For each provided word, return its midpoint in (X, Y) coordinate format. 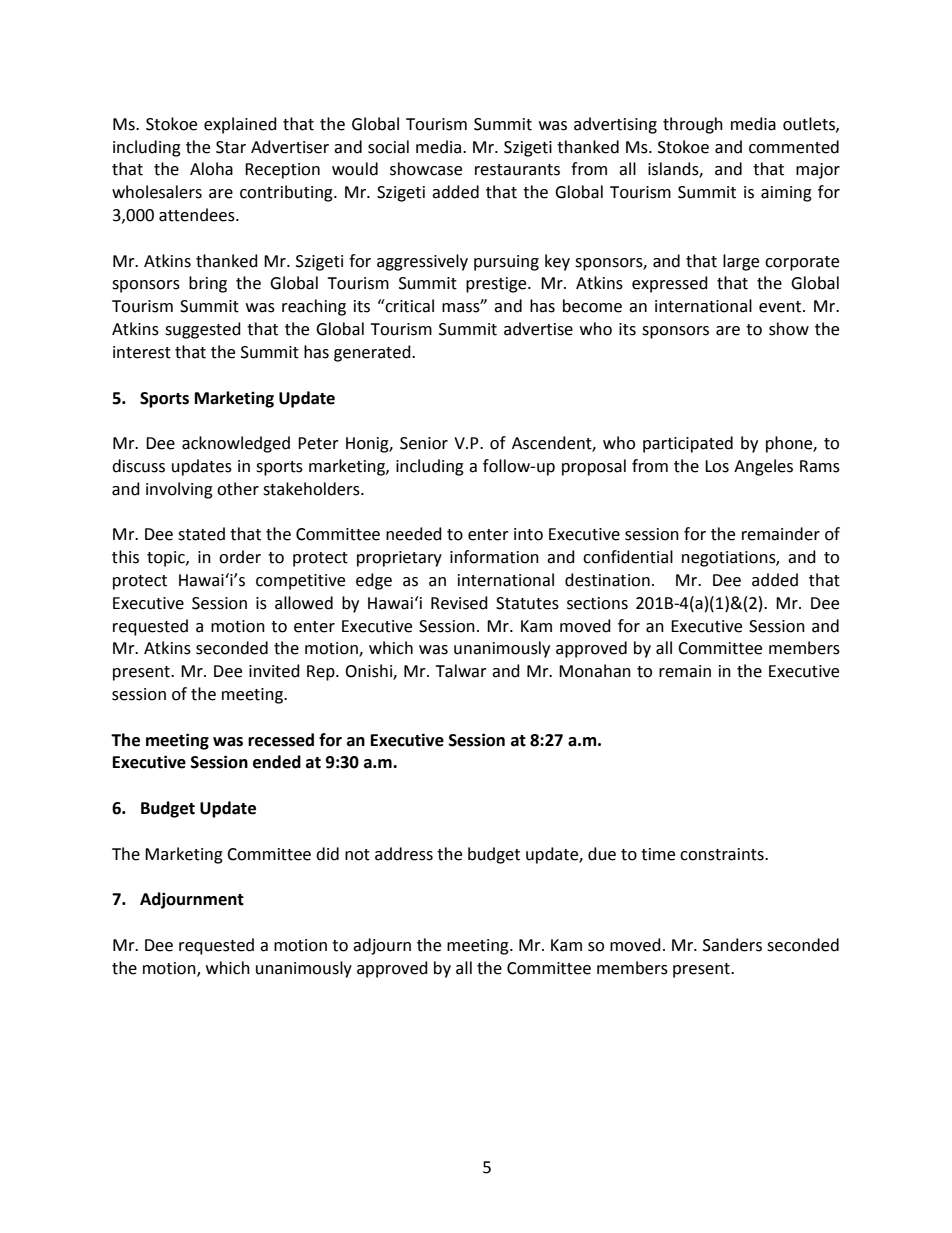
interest (142, 352)
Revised (459, 603)
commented (794, 147)
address (404, 854)
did (327, 854)
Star (231, 147)
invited (274, 671)
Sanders (732, 945)
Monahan (595, 671)
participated (688, 444)
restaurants (517, 170)
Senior (424, 443)
